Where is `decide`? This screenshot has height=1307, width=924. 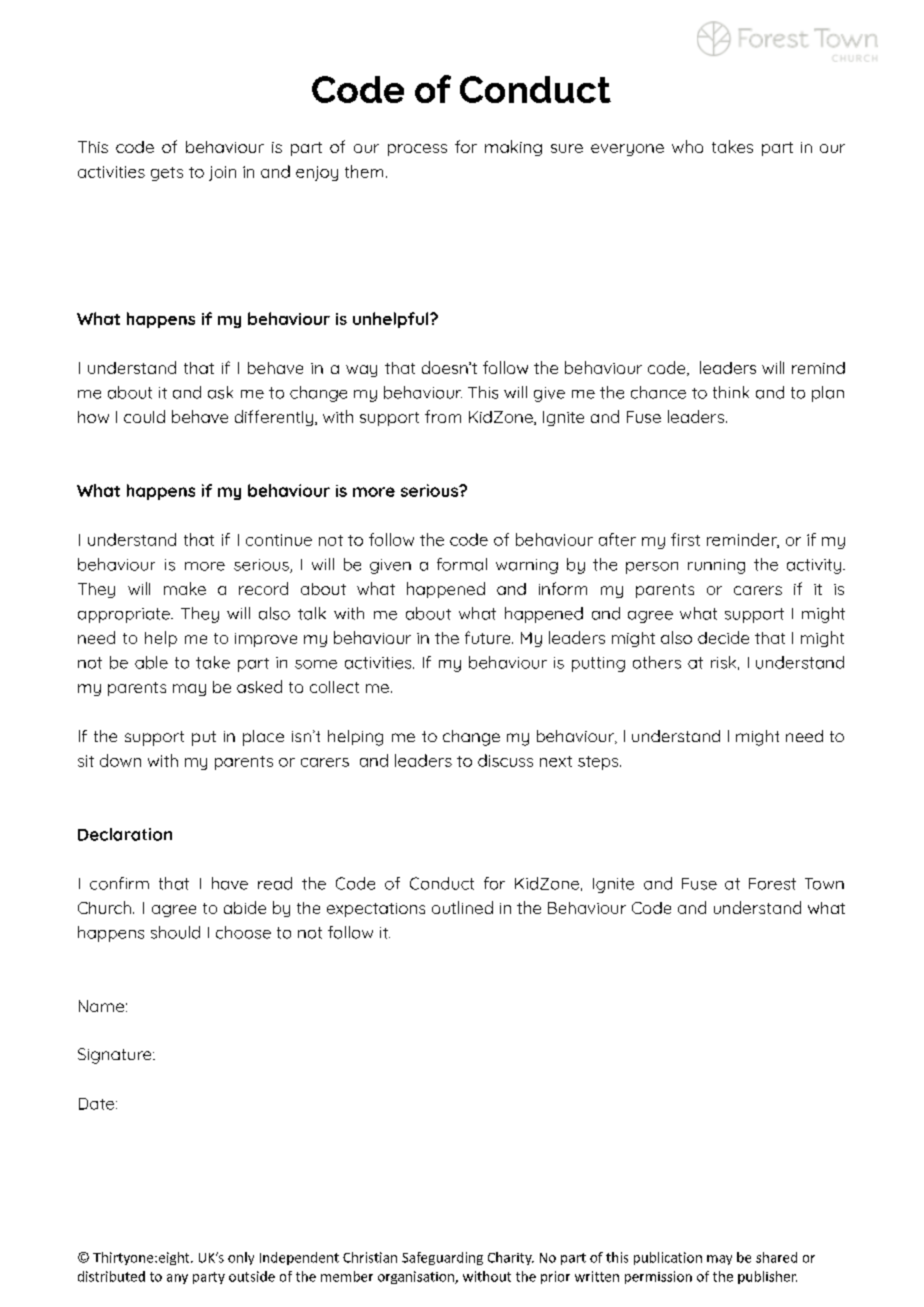 decide is located at coordinates (723, 637).
